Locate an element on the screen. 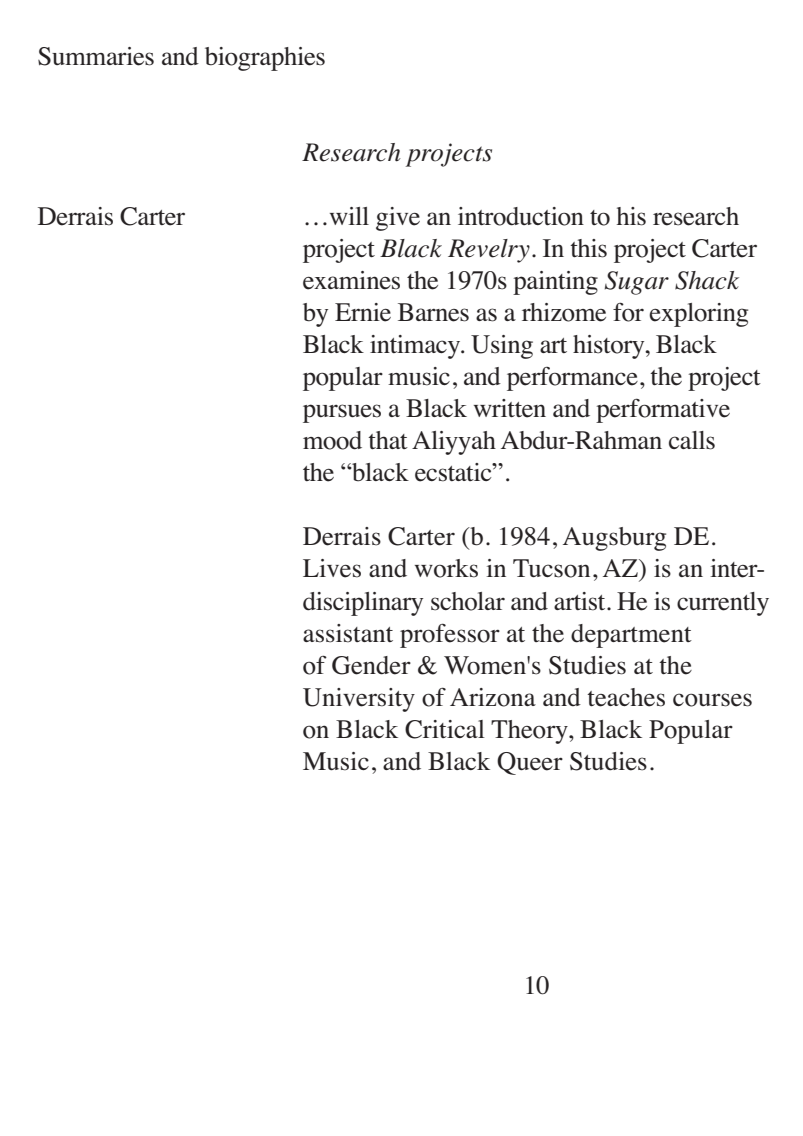  Sugar is located at coordinates (637, 283).
